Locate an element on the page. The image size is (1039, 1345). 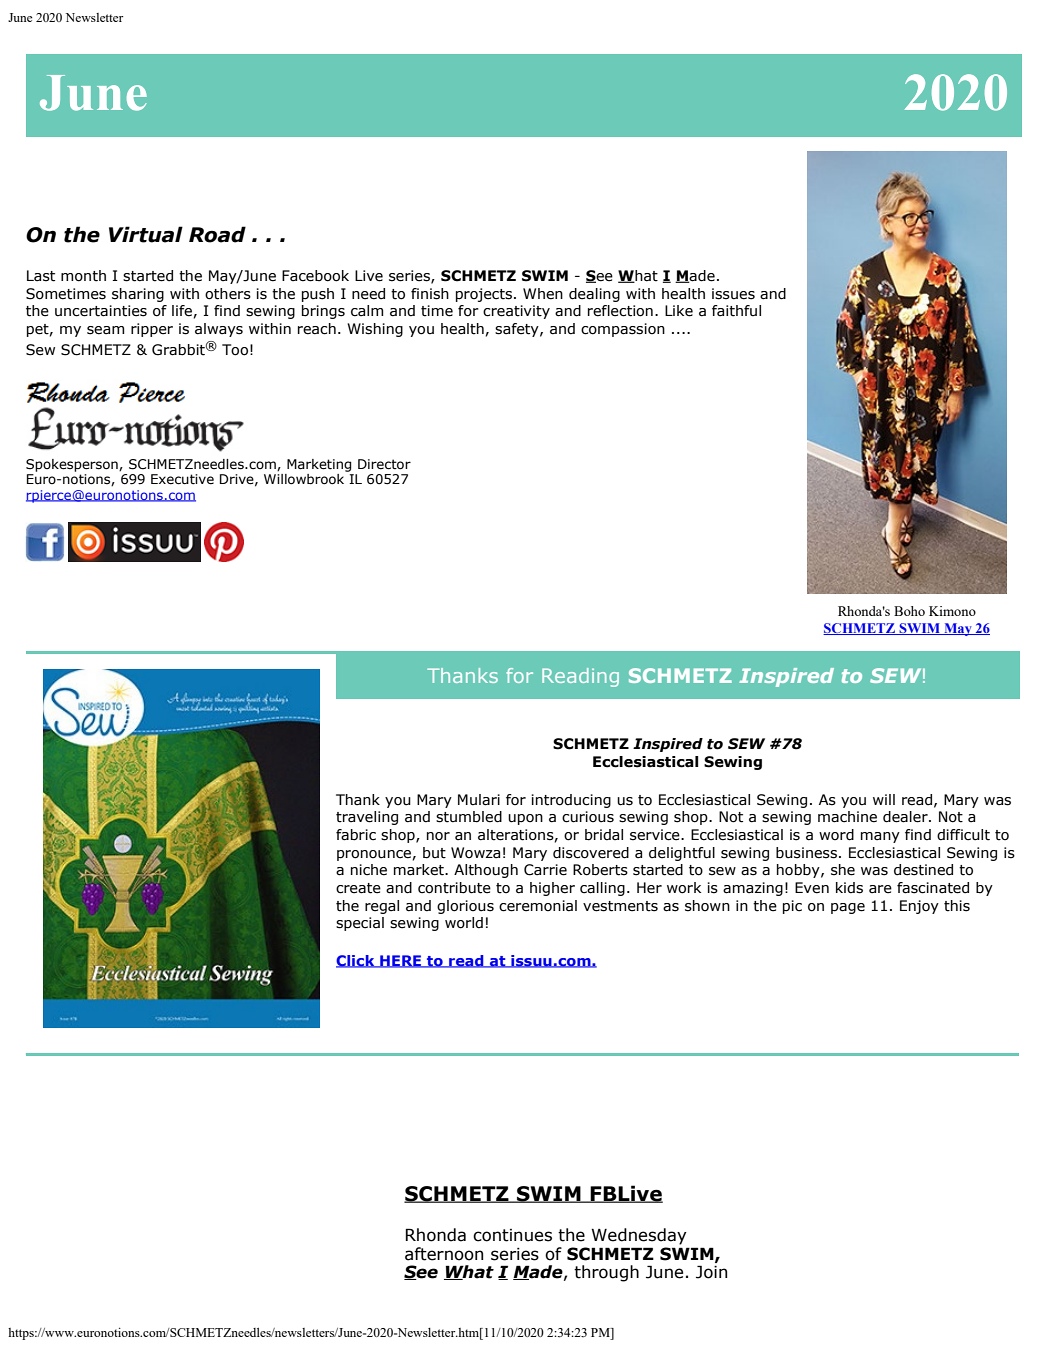
sharing is located at coordinates (138, 295).
